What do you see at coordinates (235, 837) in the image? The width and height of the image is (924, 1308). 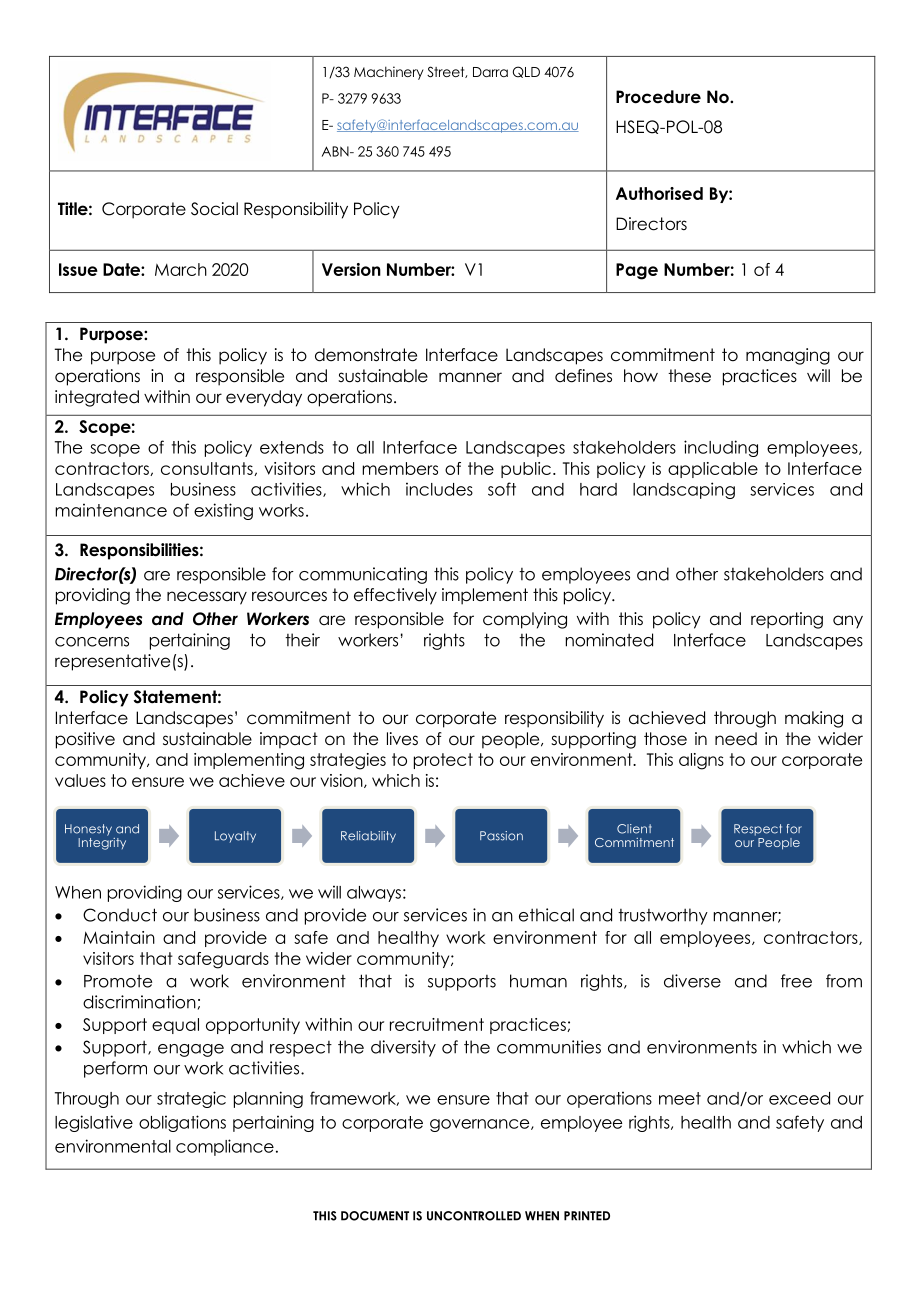 I see `Loyalty` at bounding box center [235, 837].
